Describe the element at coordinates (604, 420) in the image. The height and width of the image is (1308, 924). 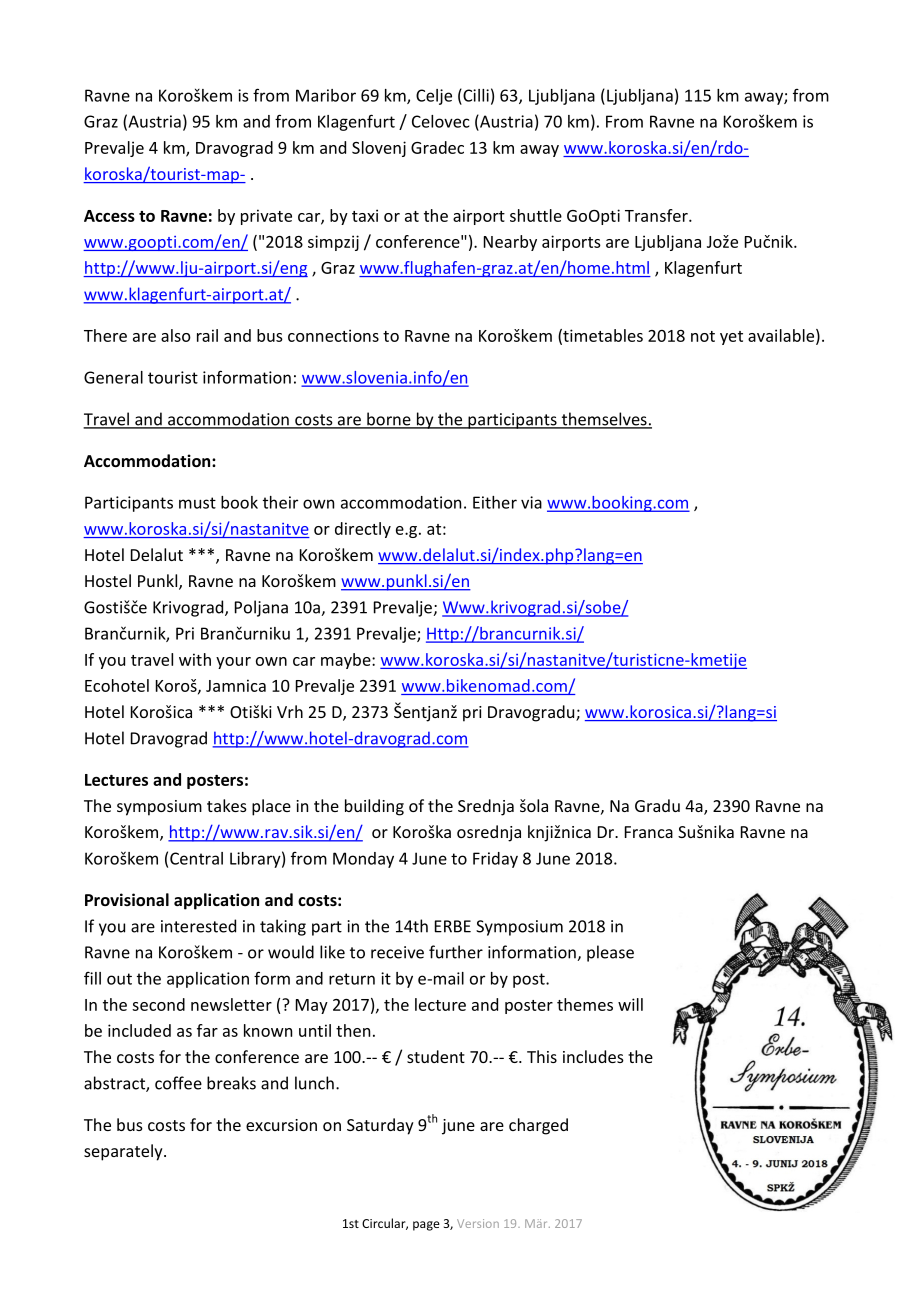
I see `themselves` at that location.
